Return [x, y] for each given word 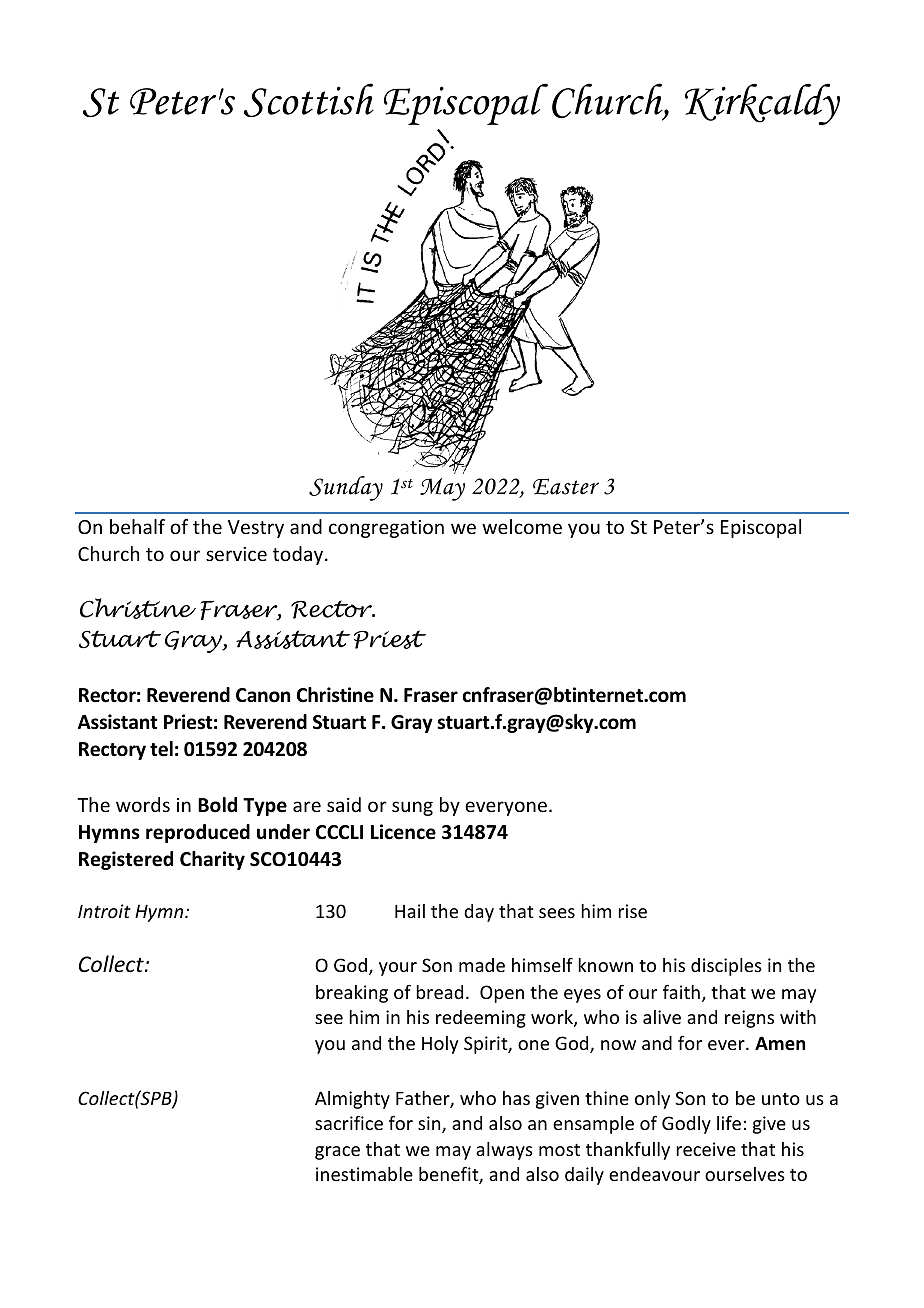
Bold [217, 805]
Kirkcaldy [762, 104]
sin [430, 1124]
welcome [522, 526]
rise [632, 911]
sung [412, 808]
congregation [386, 529]
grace [337, 1153]
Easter [566, 486]
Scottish [309, 100]
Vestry [256, 529]
